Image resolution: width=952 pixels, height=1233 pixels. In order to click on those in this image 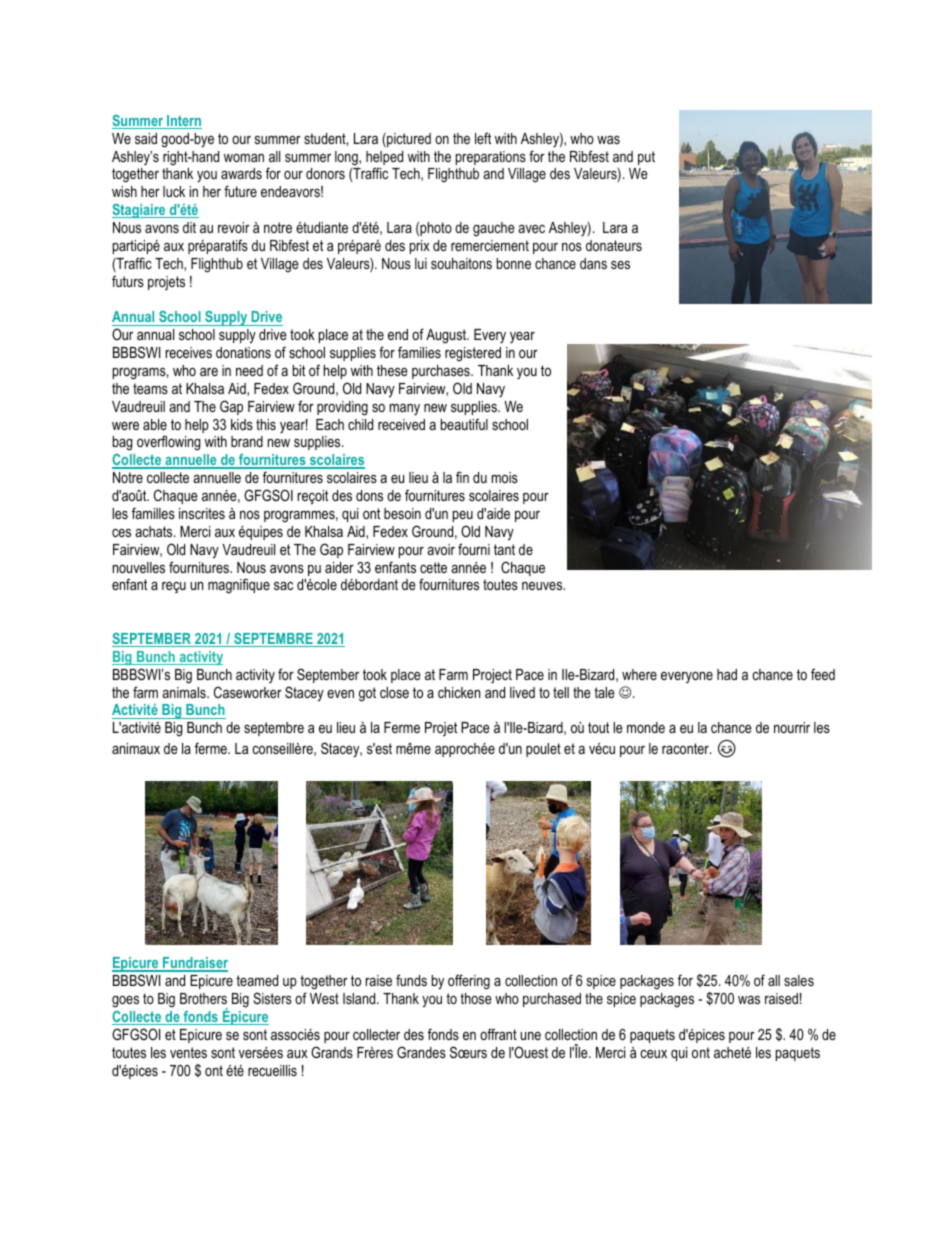, I will do `click(476, 998)`.
